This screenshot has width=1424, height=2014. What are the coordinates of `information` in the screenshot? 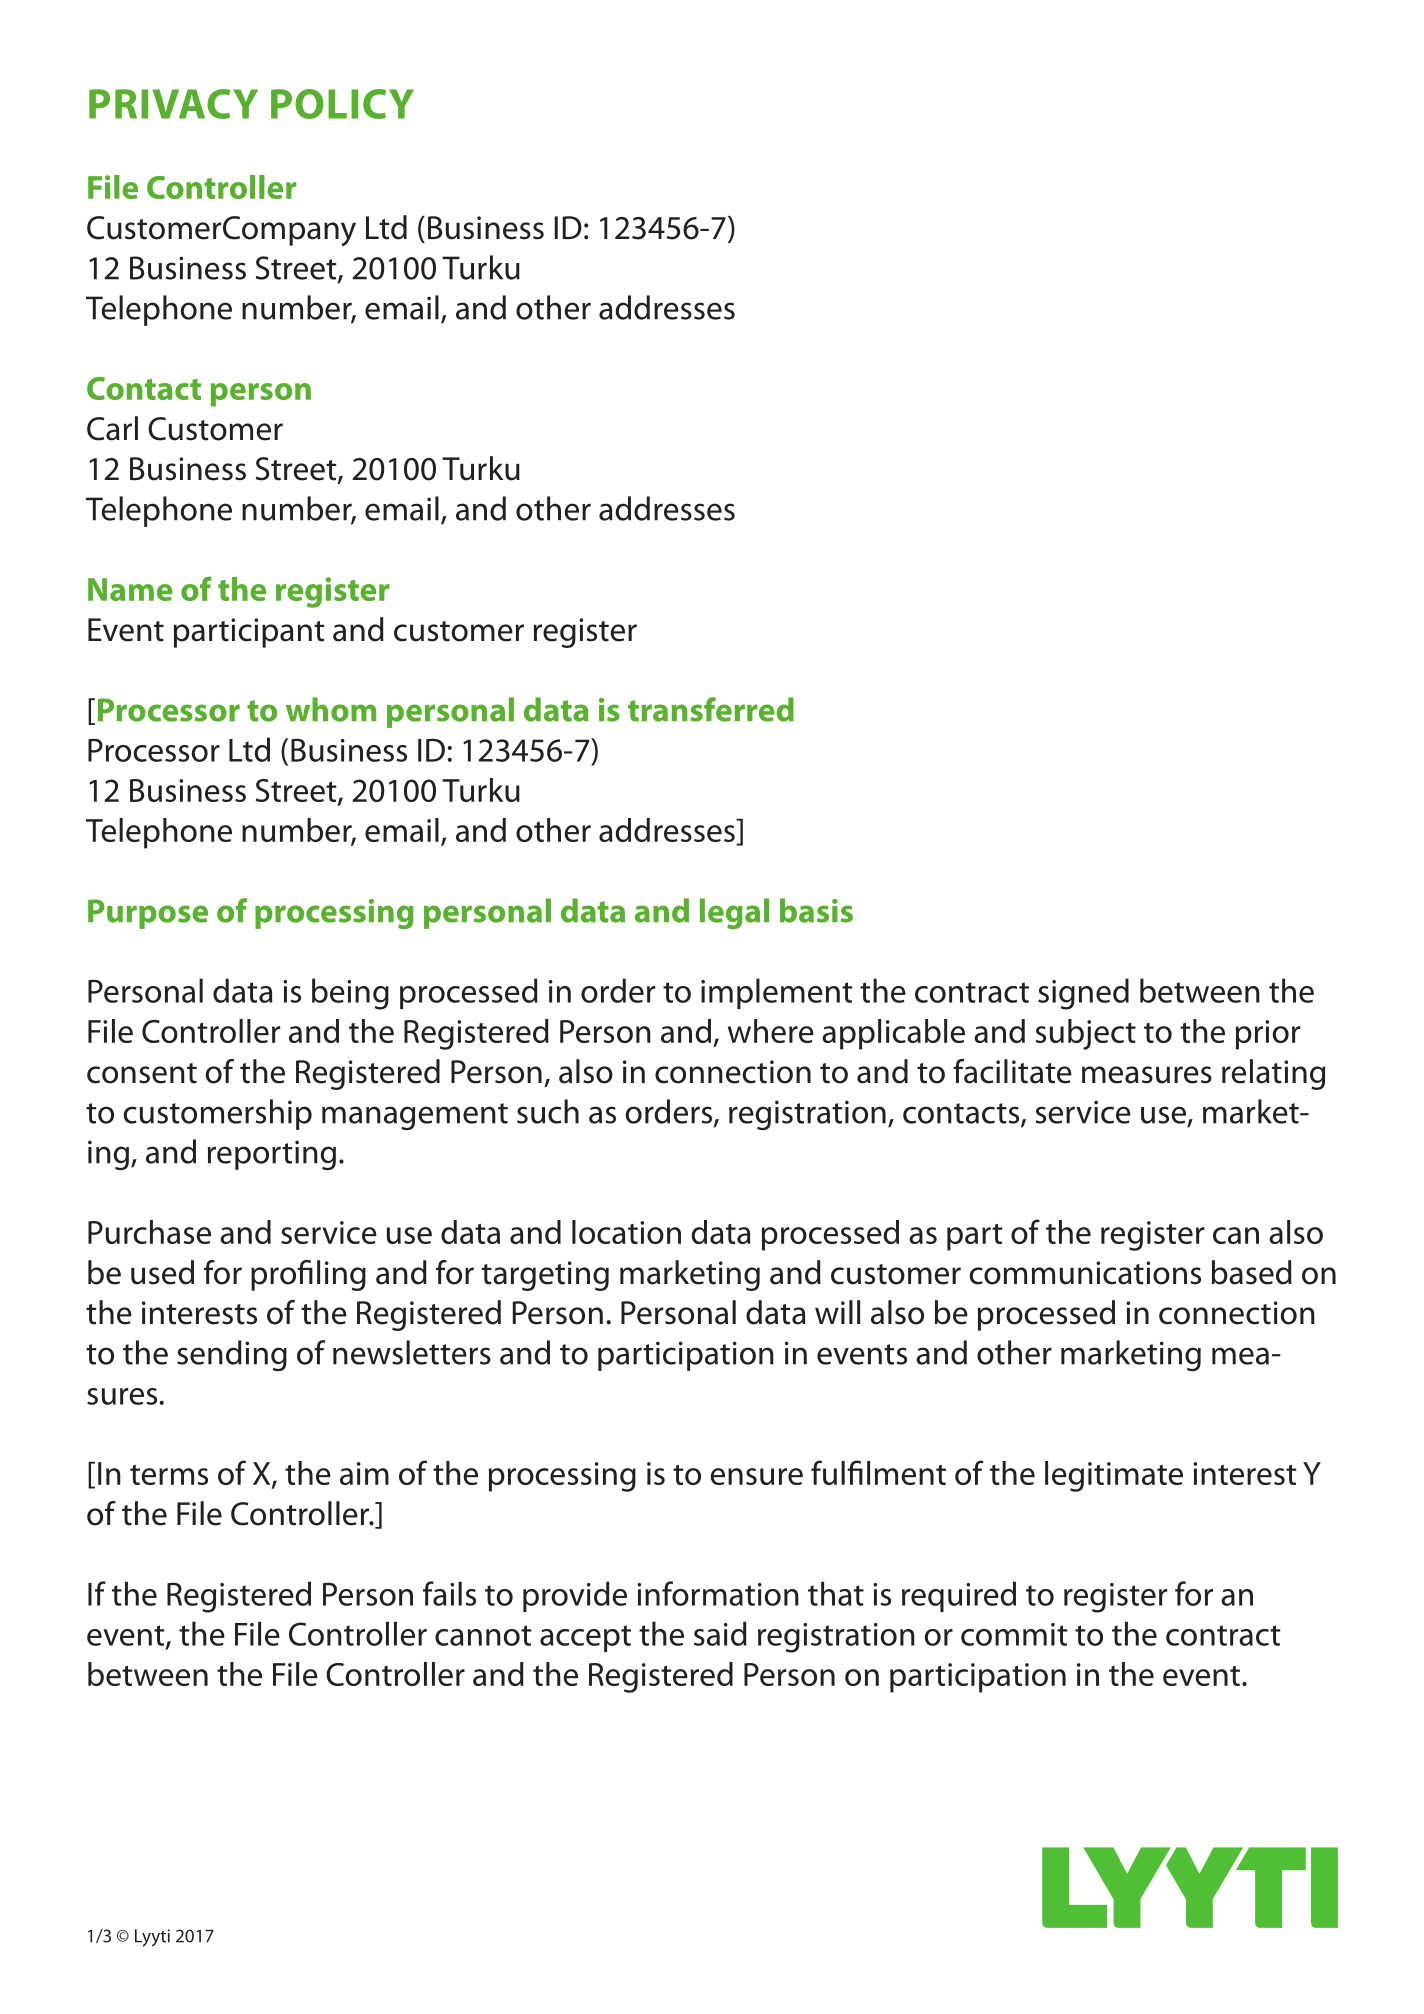 It's located at (718, 1593).
